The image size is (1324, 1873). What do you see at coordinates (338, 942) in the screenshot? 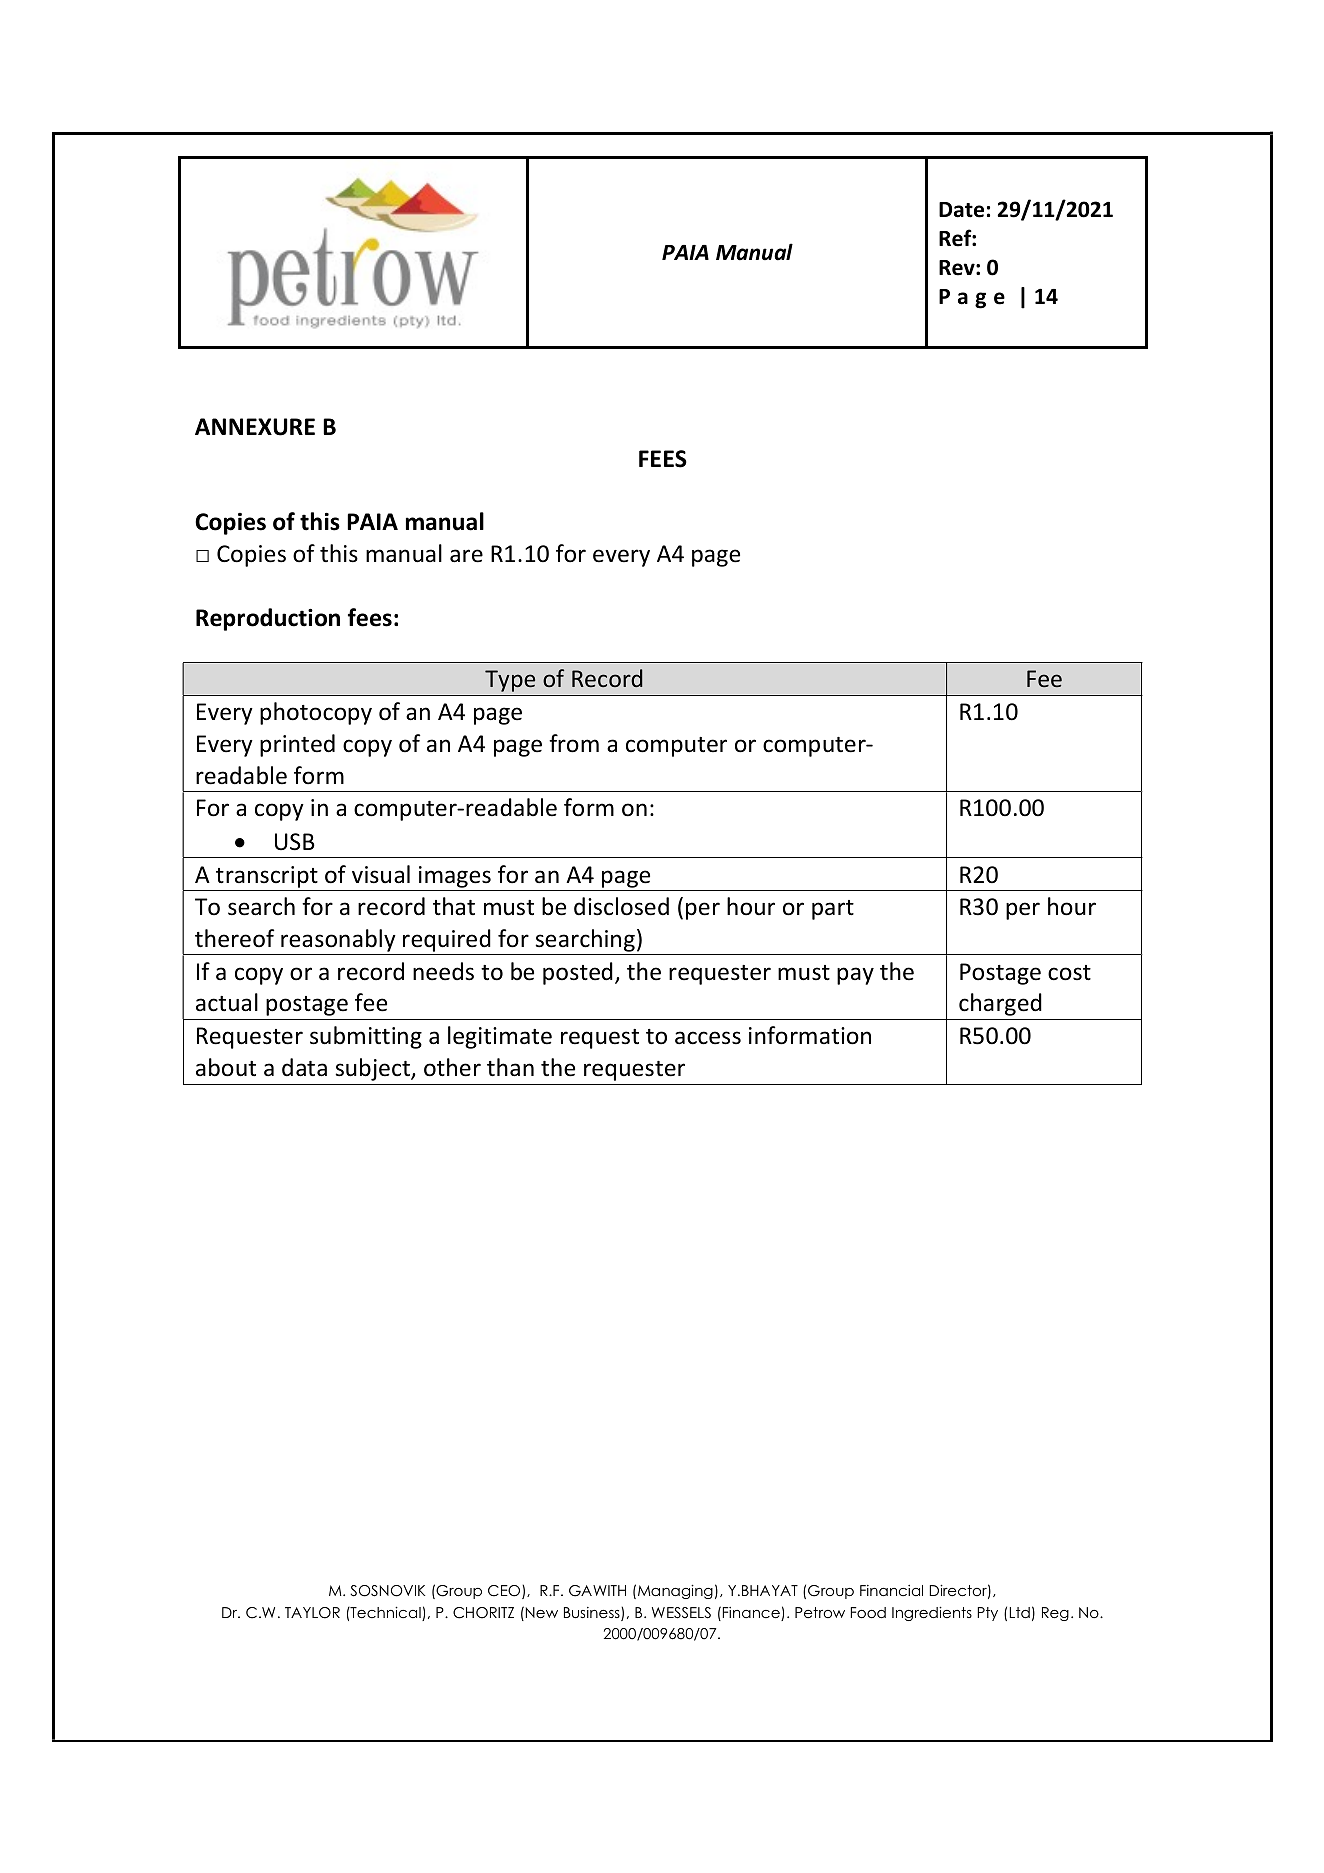
I see `reasonably` at bounding box center [338, 942].
